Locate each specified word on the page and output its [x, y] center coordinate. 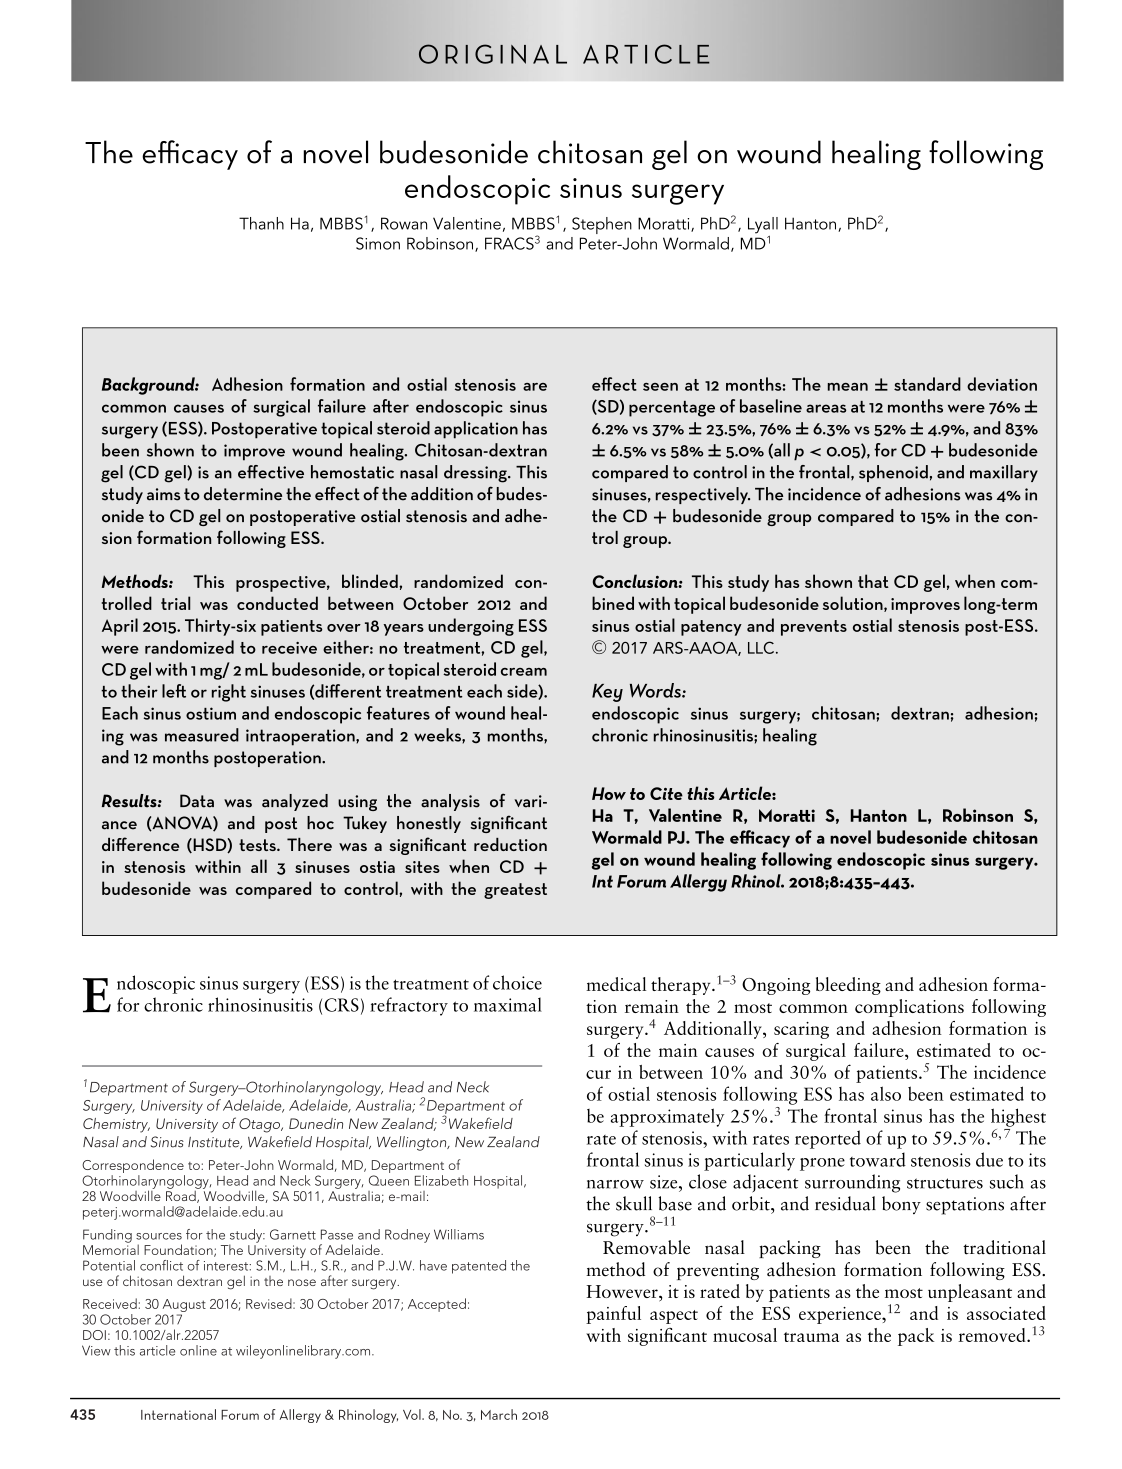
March [499, 1414]
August [184, 1307]
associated [1006, 1313]
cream [524, 672]
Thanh [261, 223]
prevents [814, 628]
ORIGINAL [493, 54]
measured [202, 735]
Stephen [602, 225]
